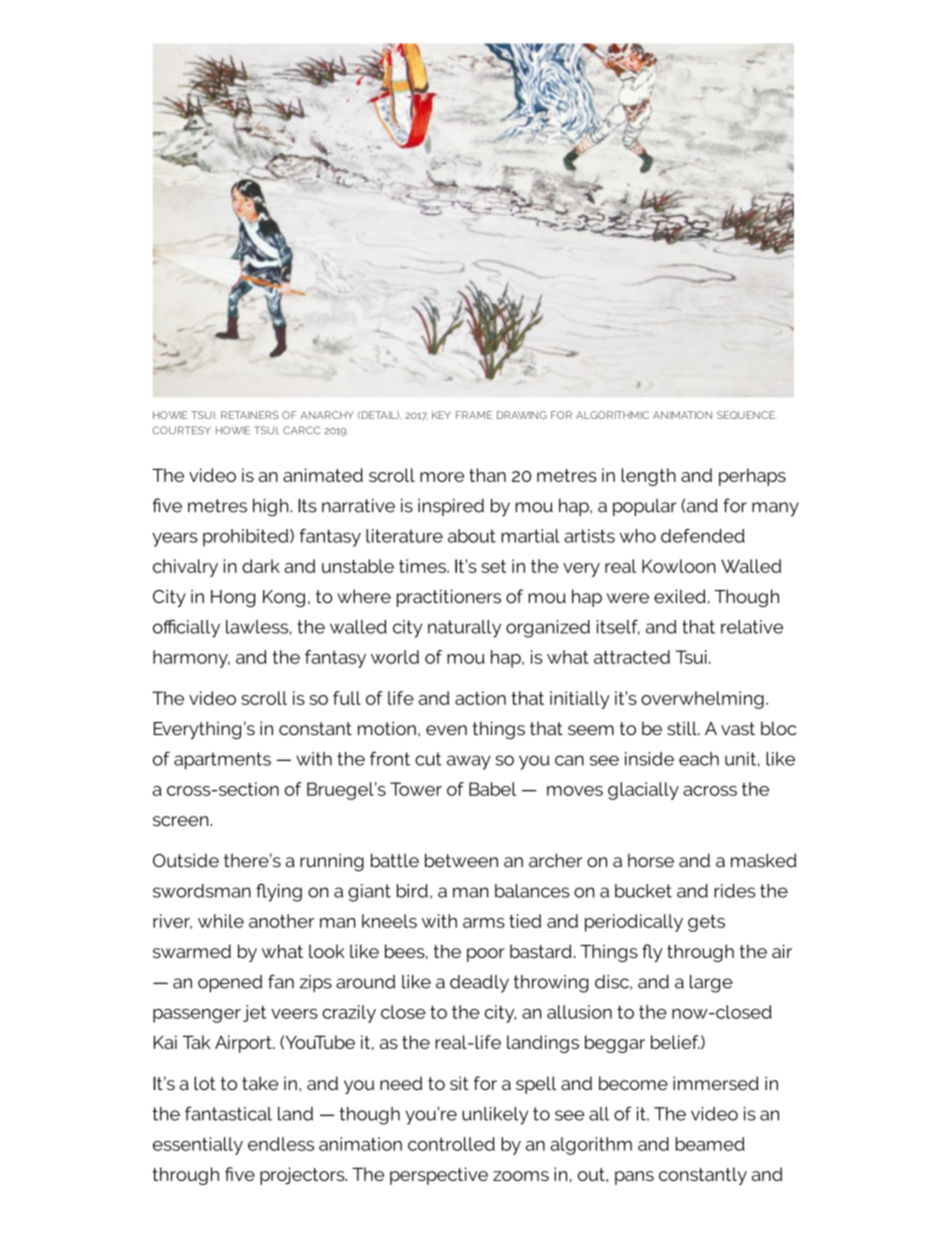 Image resolution: width=952 pixels, height=1233 pixels. Describe the element at coordinates (250, 415) in the document. I see `RETAINERS` at that location.
